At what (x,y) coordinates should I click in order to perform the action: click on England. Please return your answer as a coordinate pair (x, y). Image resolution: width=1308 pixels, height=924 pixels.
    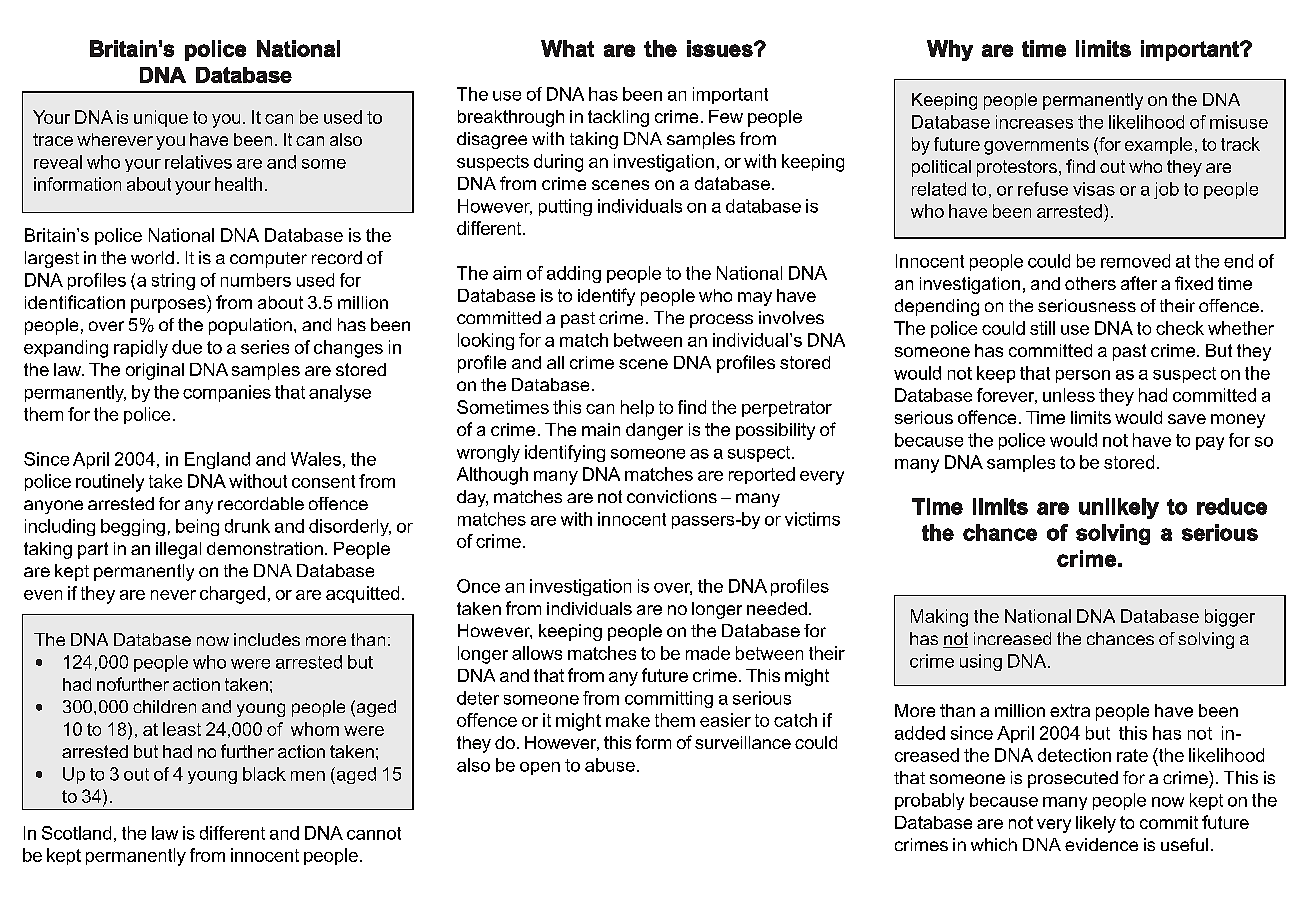
    Looking at the image, I should click on (217, 460).
